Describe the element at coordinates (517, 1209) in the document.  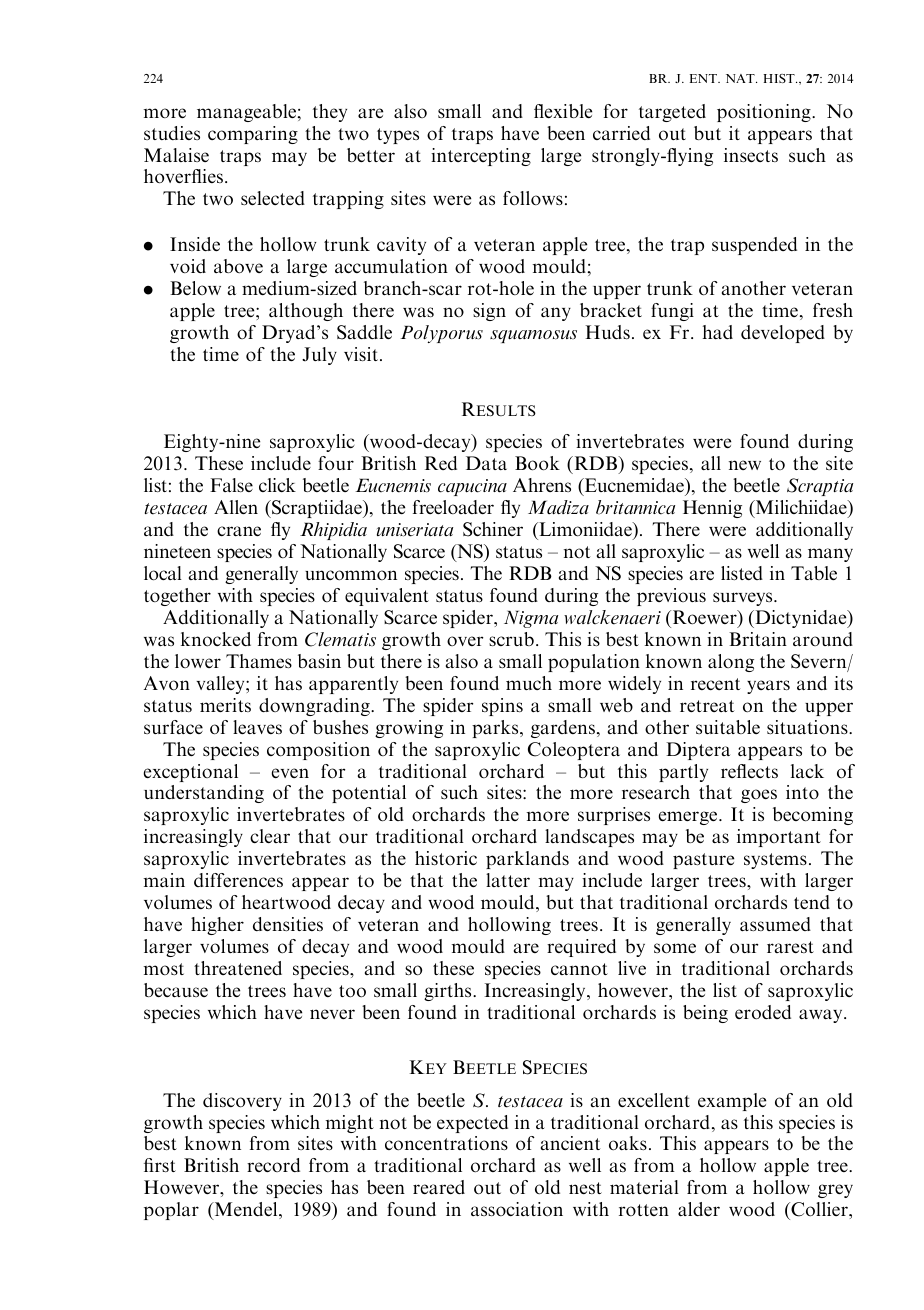
I see `association` at that location.
